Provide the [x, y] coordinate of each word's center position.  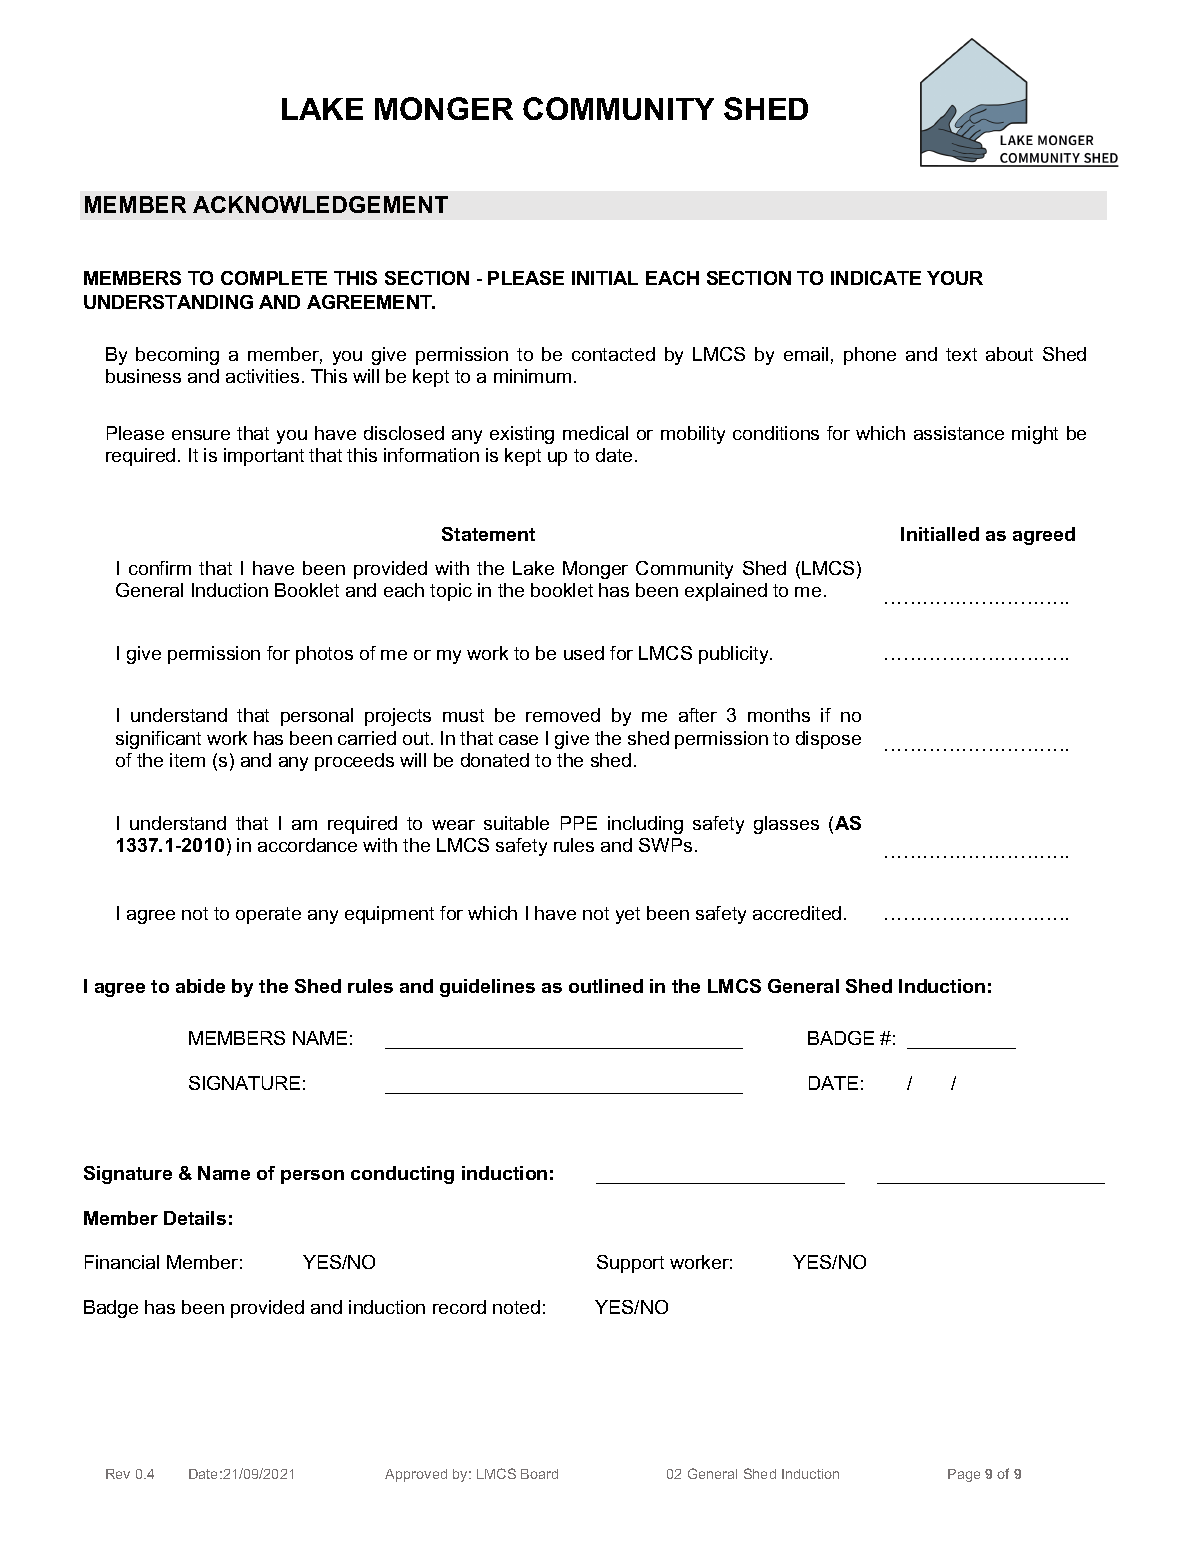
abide [200, 986]
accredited [797, 913]
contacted [613, 354]
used [584, 653]
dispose [828, 740]
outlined [606, 986]
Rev [118, 1474]
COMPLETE [274, 278]
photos [324, 655]
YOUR [955, 278]
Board [539, 1474]
